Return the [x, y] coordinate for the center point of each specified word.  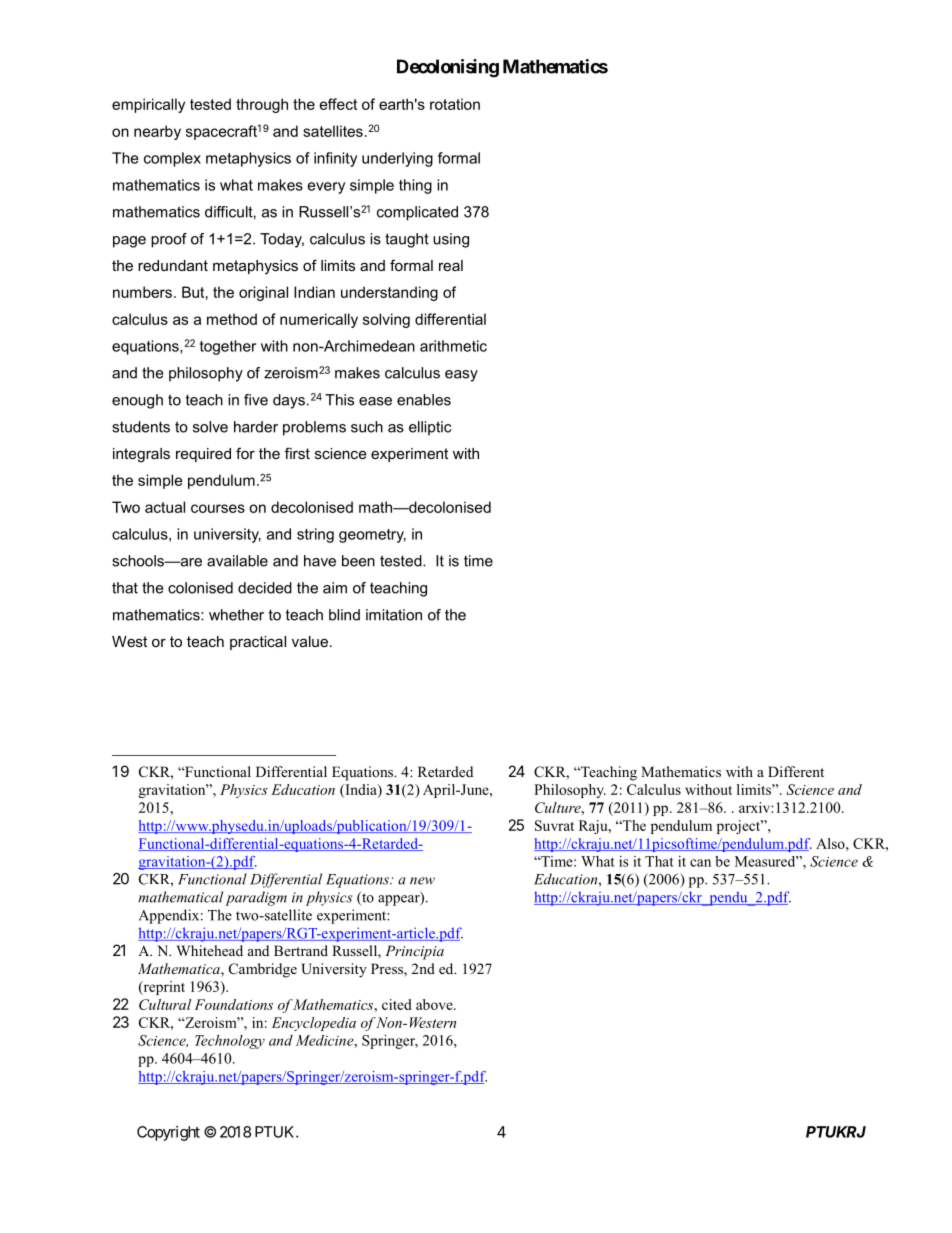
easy [461, 376]
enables [424, 400]
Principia [414, 952]
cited [397, 1004]
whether [236, 615]
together [228, 347]
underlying [397, 159]
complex [172, 159]
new [422, 881]
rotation [455, 104]
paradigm [256, 898]
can [700, 863]
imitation [394, 615]
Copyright [168, 1133]
